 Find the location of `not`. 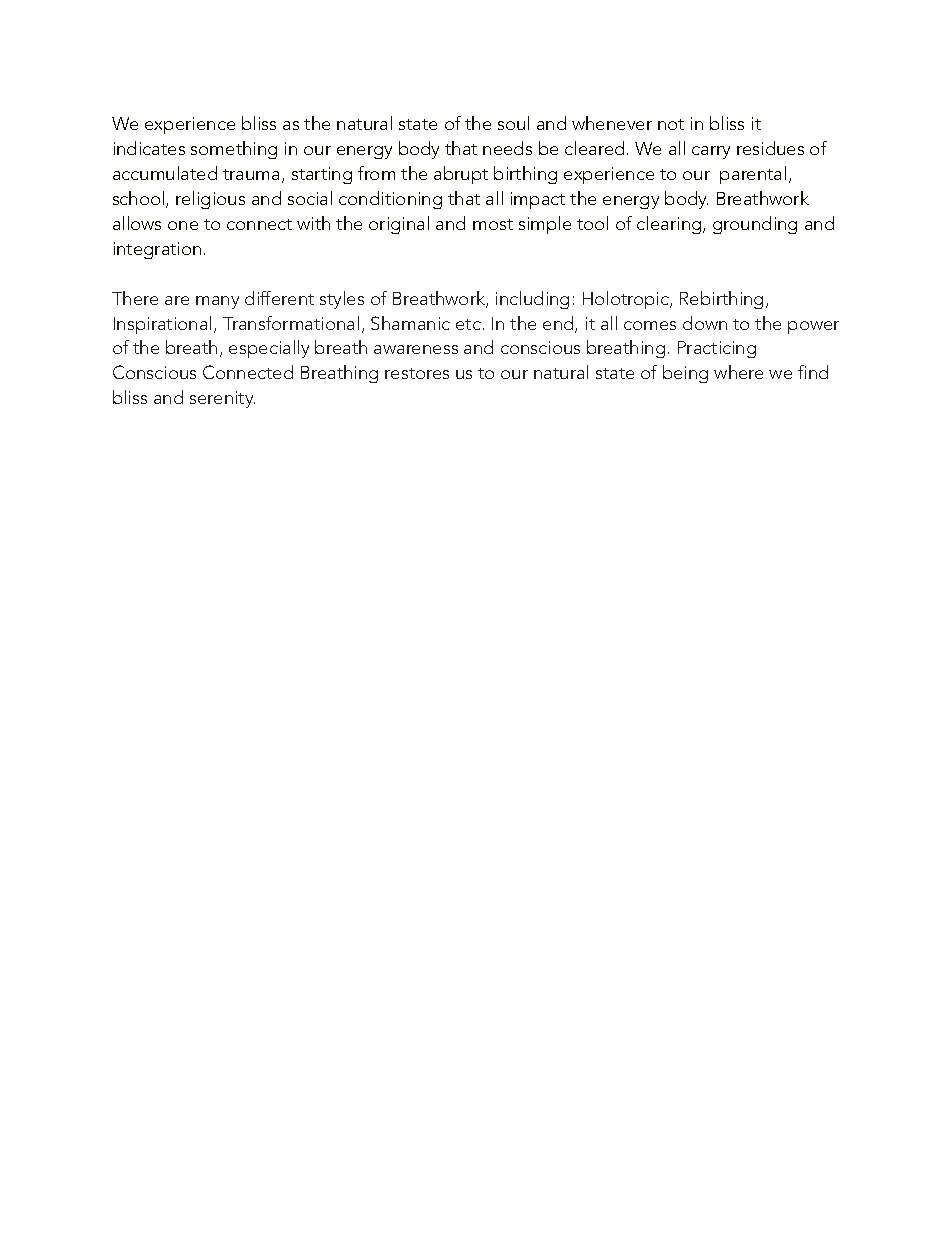

not is located at coordinates (671, 124).
